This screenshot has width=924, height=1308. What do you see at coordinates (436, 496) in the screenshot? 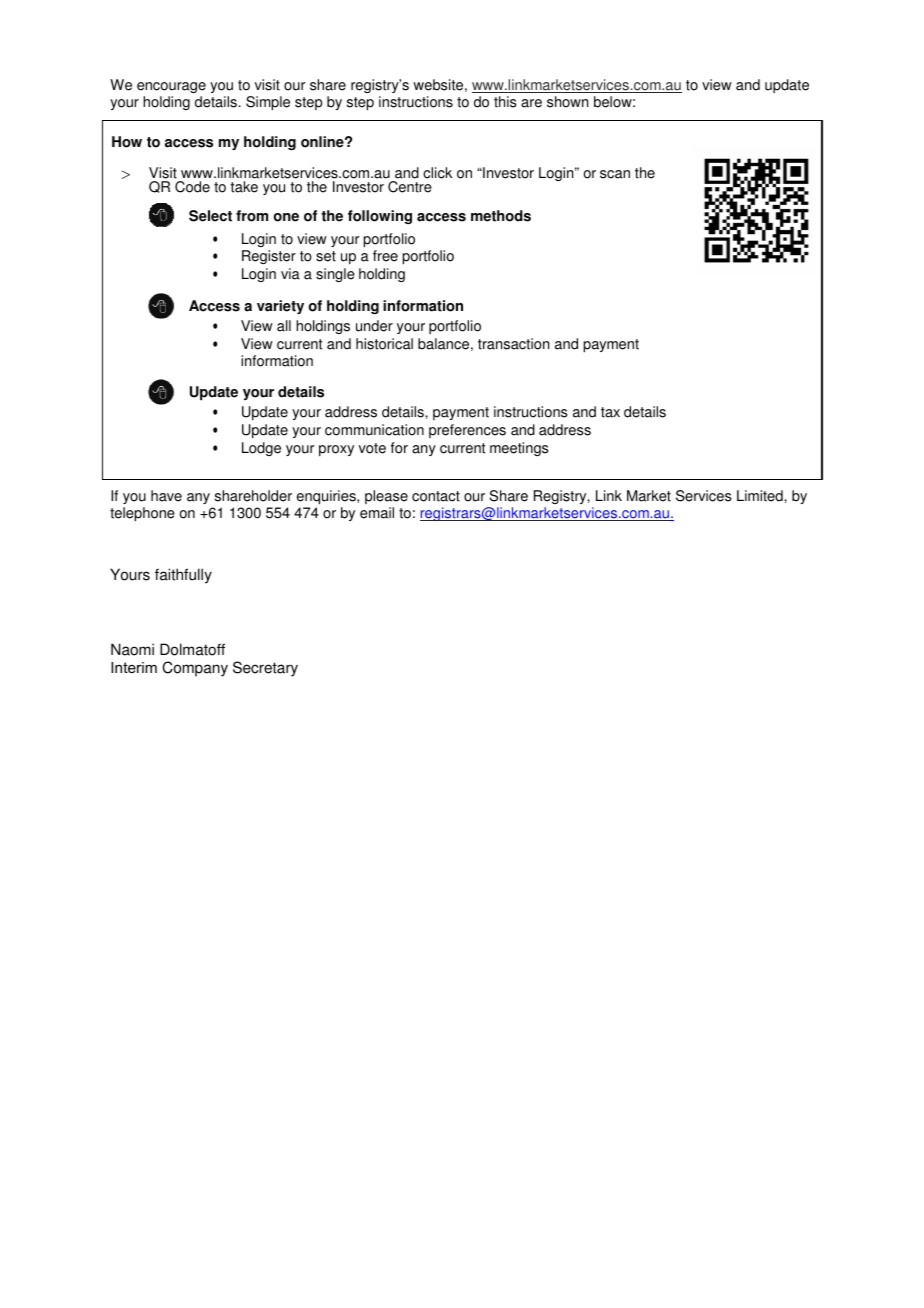
I see `contact` at bounding box center [436, 496].
